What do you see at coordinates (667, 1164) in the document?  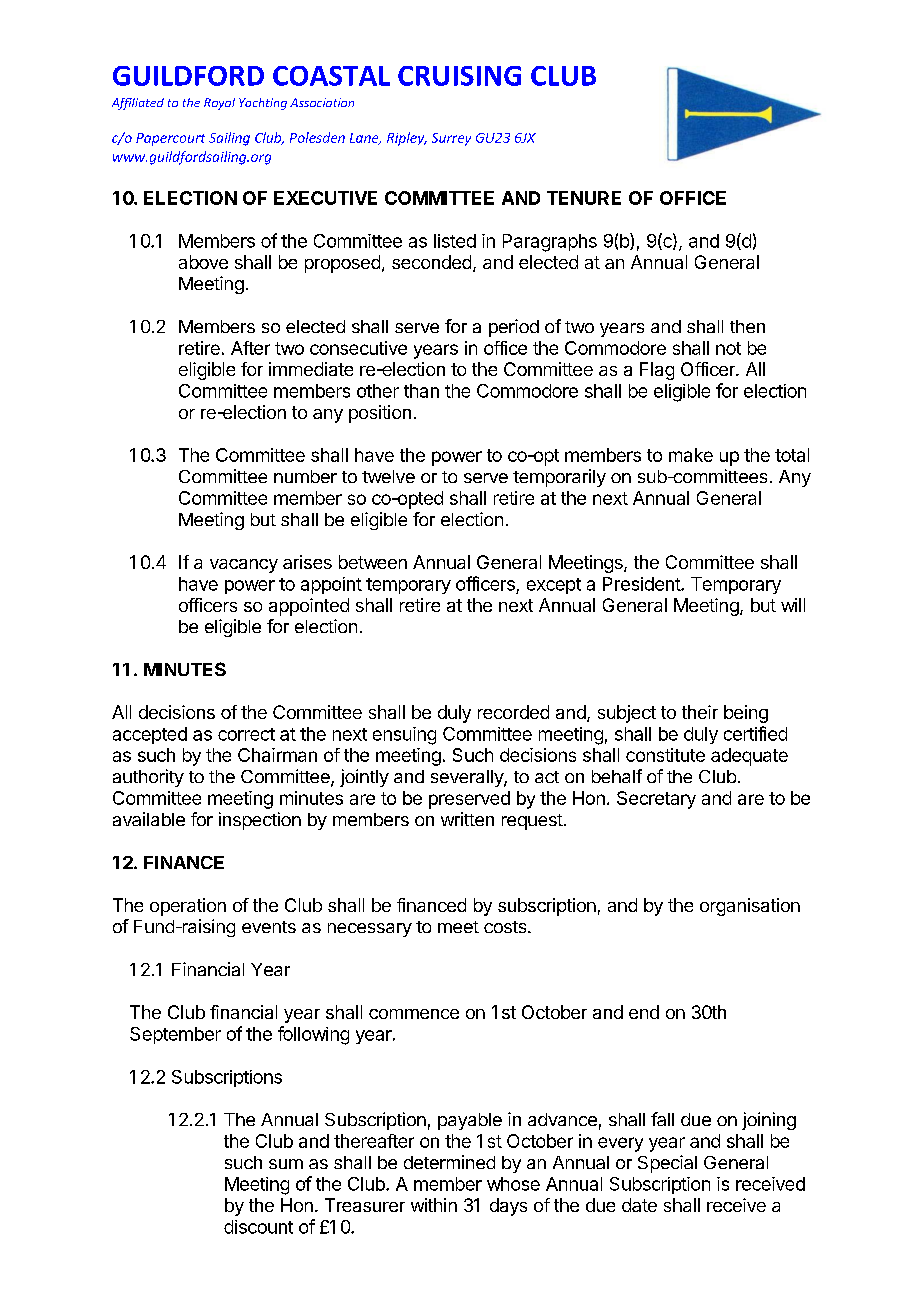 I see `Special` at bounding box center [667, 1164].
